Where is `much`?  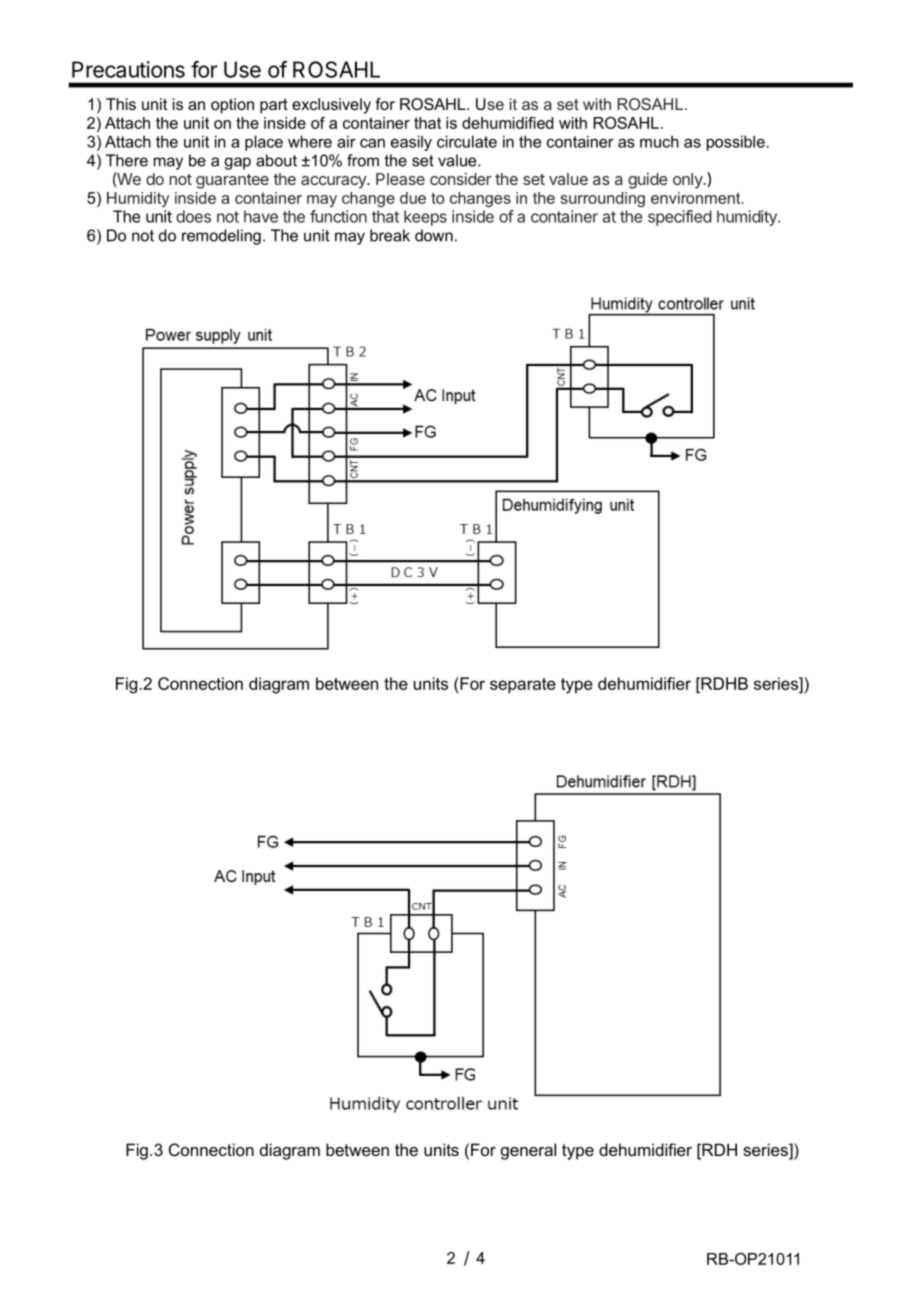
much is located at coordinates (659, 141).
